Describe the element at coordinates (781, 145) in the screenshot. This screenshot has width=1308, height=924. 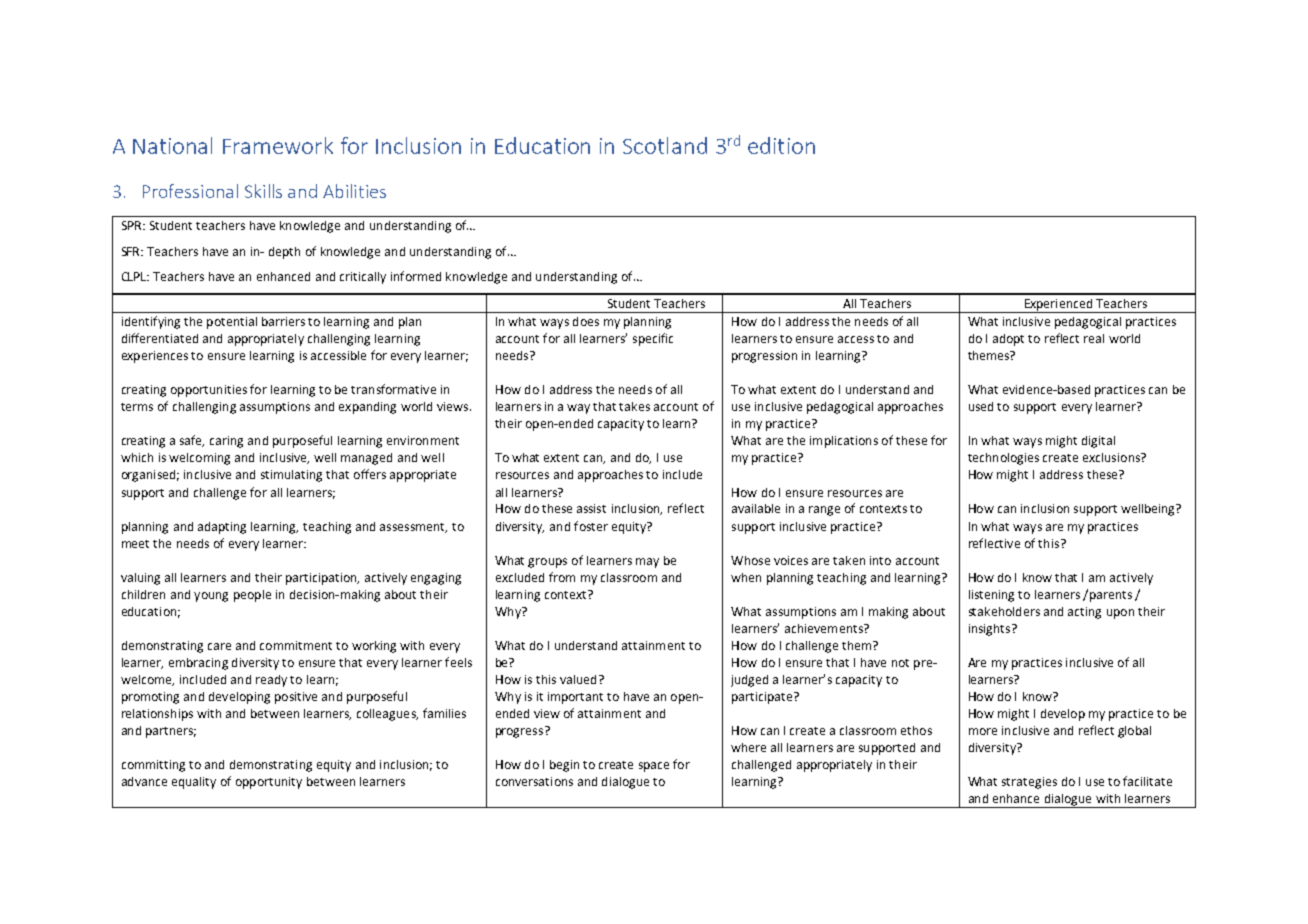
I see `edition` at that location.
